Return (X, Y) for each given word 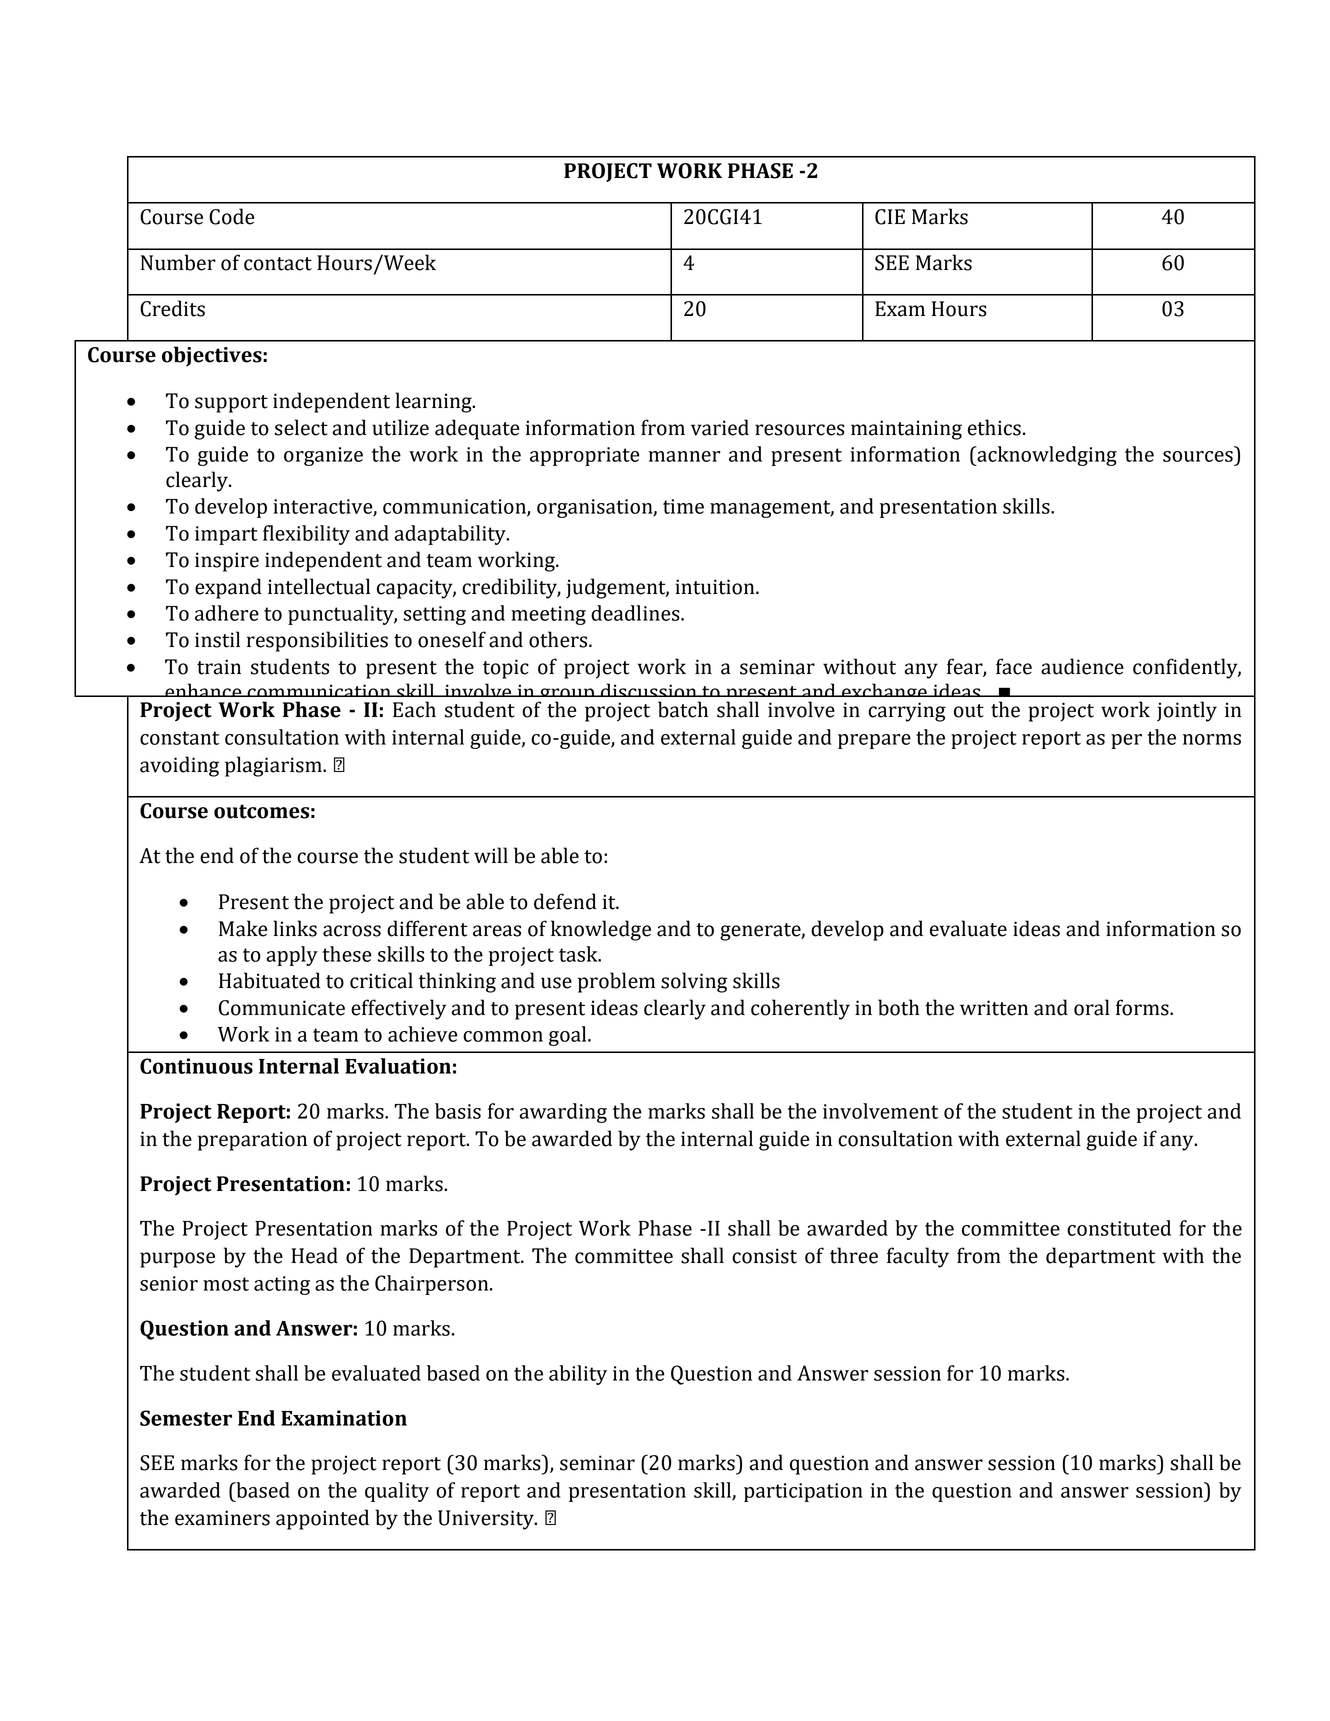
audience (1082, 666)
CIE (890, 217)
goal (569, 1036)
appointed (322, 1519)
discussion (648, 692)
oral (1092, 1007)
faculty (918, 1257)
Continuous (196, 1066)
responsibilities (317, 641)
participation (803, 1492)
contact (278, 264)
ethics (994, 427)
